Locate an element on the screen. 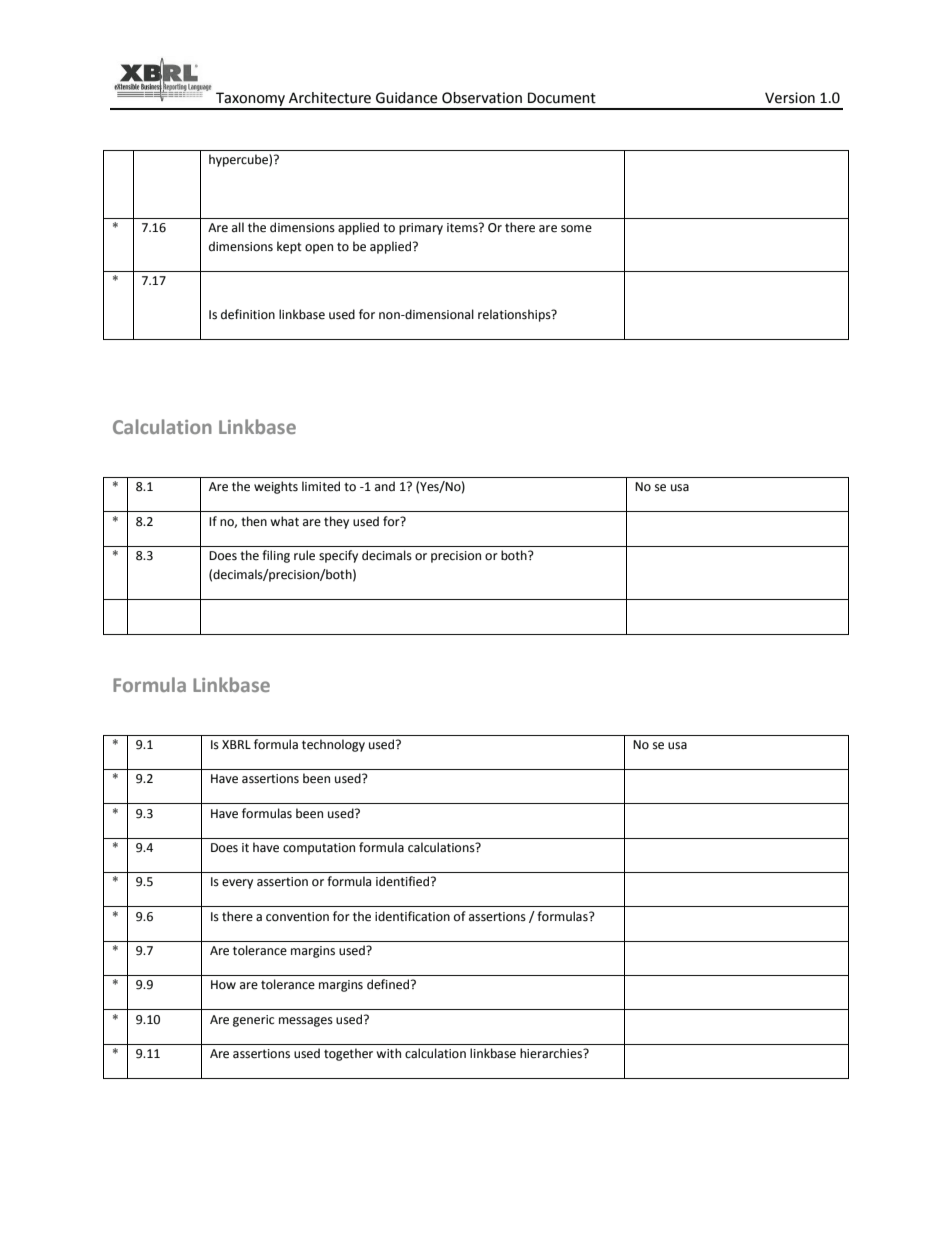 This screenshot has width=952, height=1233. and is located at coordinates (385, 486).
